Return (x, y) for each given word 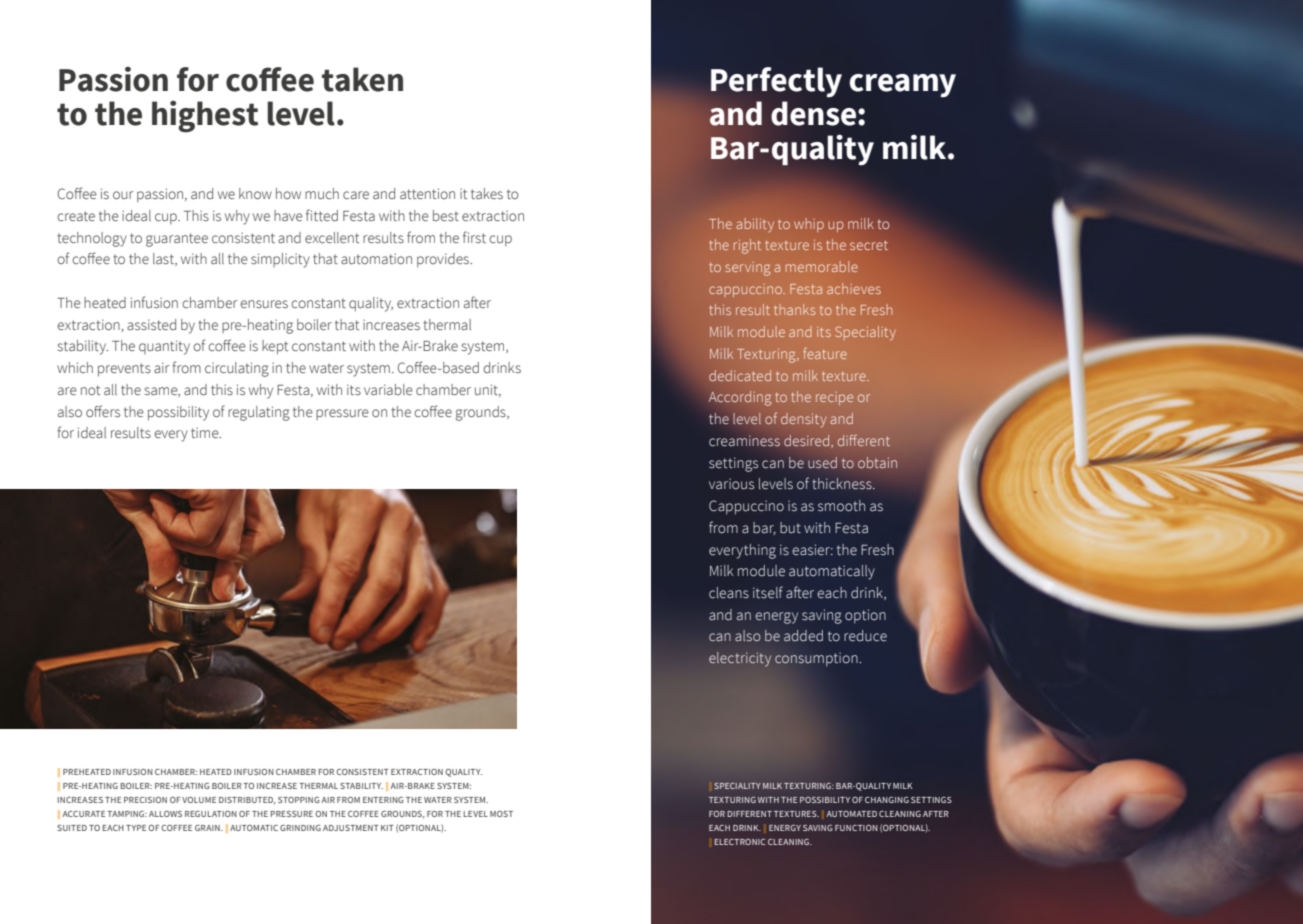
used (822, 462)
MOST (501, 814)
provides (444, 260)
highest (205, 116)
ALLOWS (165, 814)
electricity (740, 659)
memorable (822, 266)
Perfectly (776, 82)
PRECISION (145, 800)
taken (362, 79)
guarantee (177, 240)
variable (388, 389)
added (803, 636)
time (206, 432)
